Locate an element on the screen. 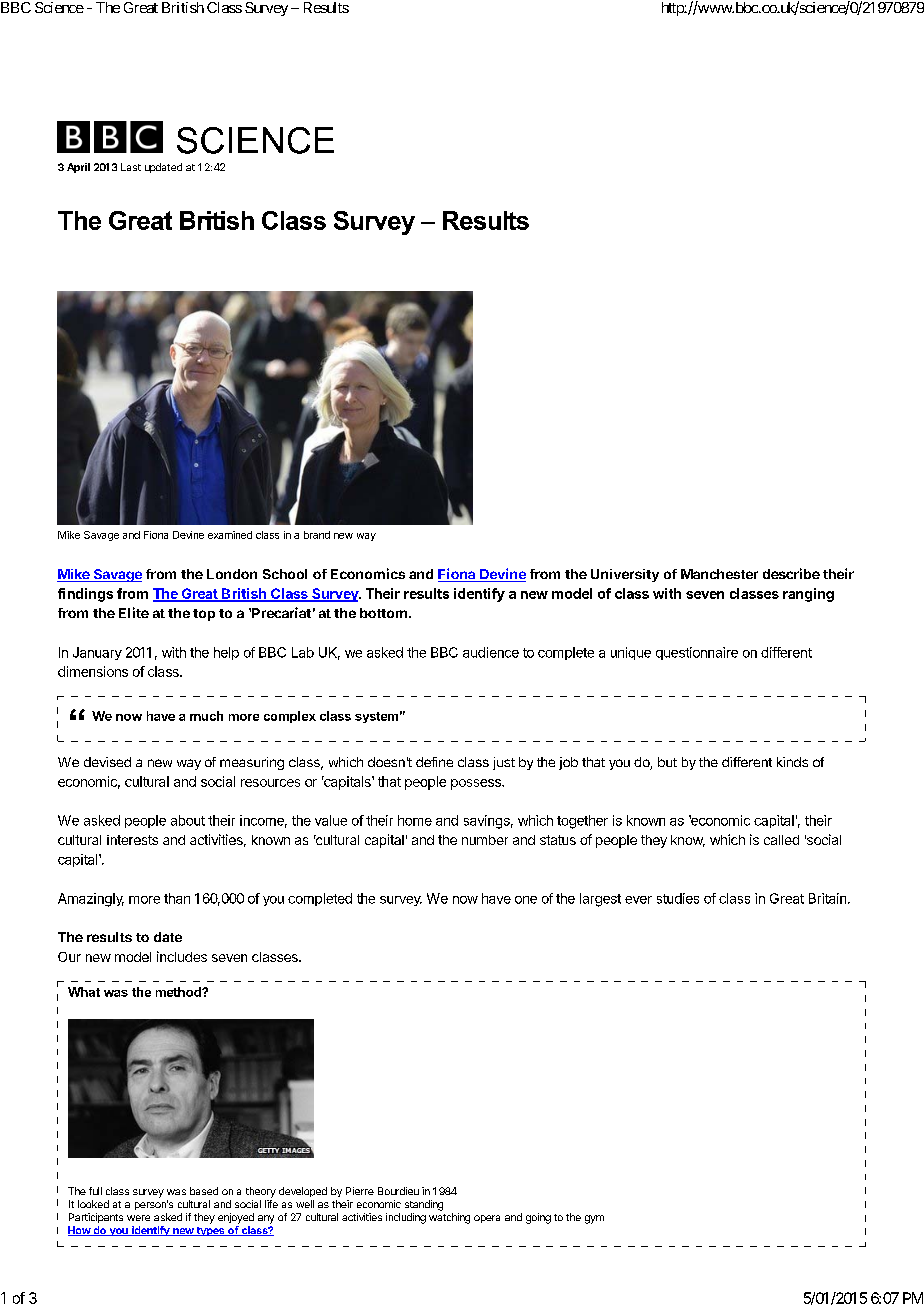 The image size is (924, 1308). examined is located at coordinates (230, 535).
